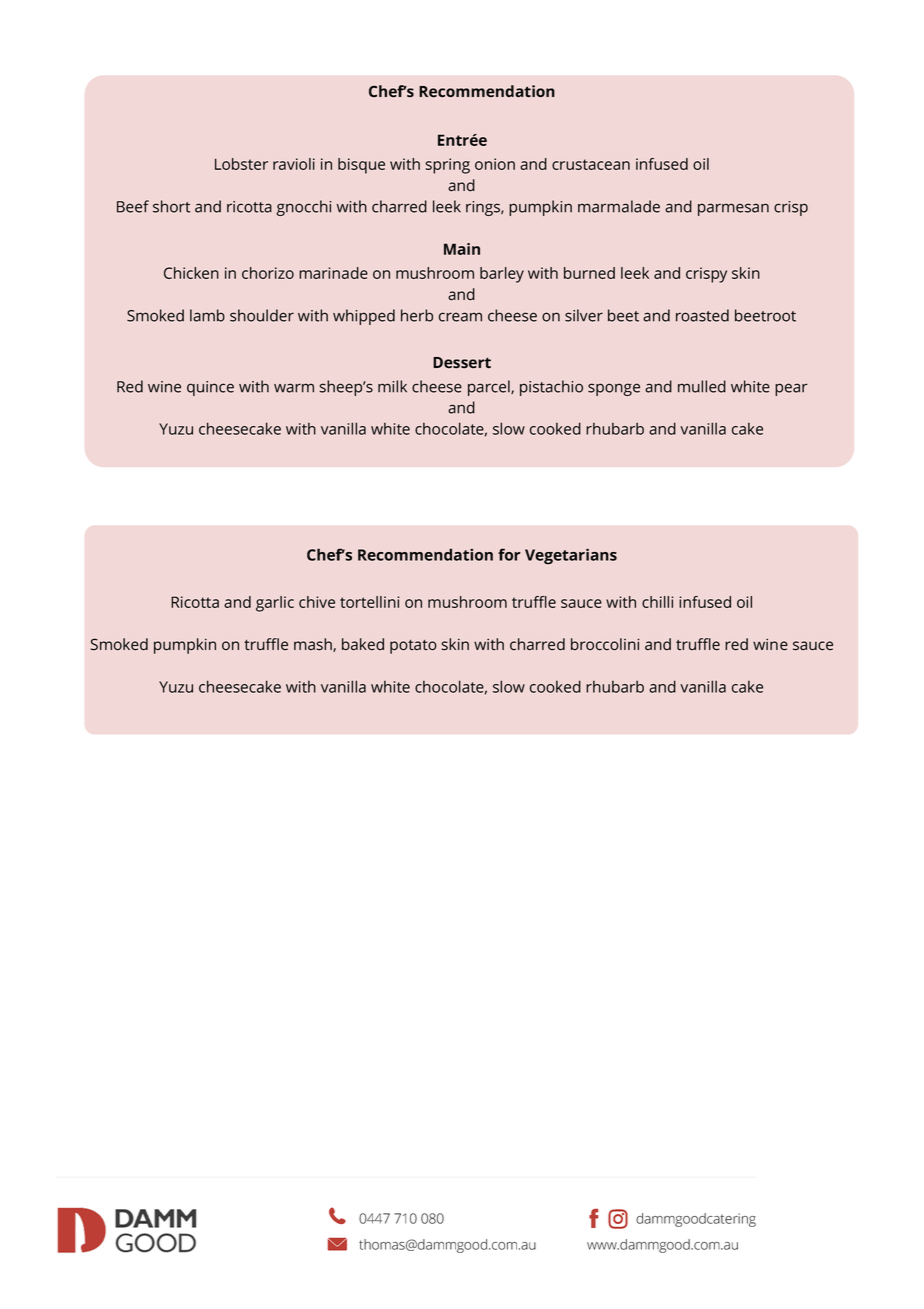 This screenshot has width=924, height=1309. Describe the element at coordinates (171, 206) in the screenshot. I see `short` at that location.
